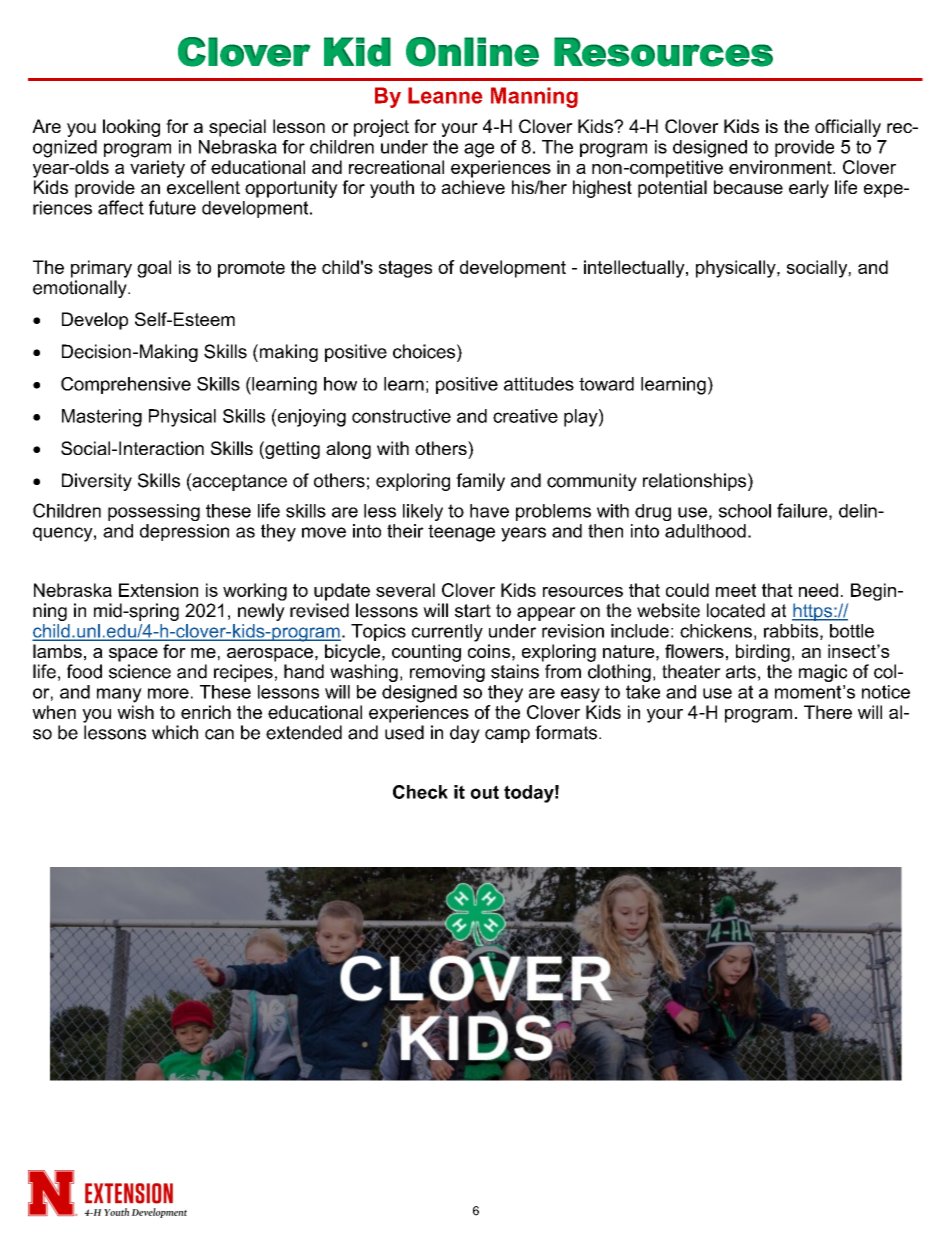 The width and height of the page is (952, 1233). I want to click on Extension, so click(158, 590).
